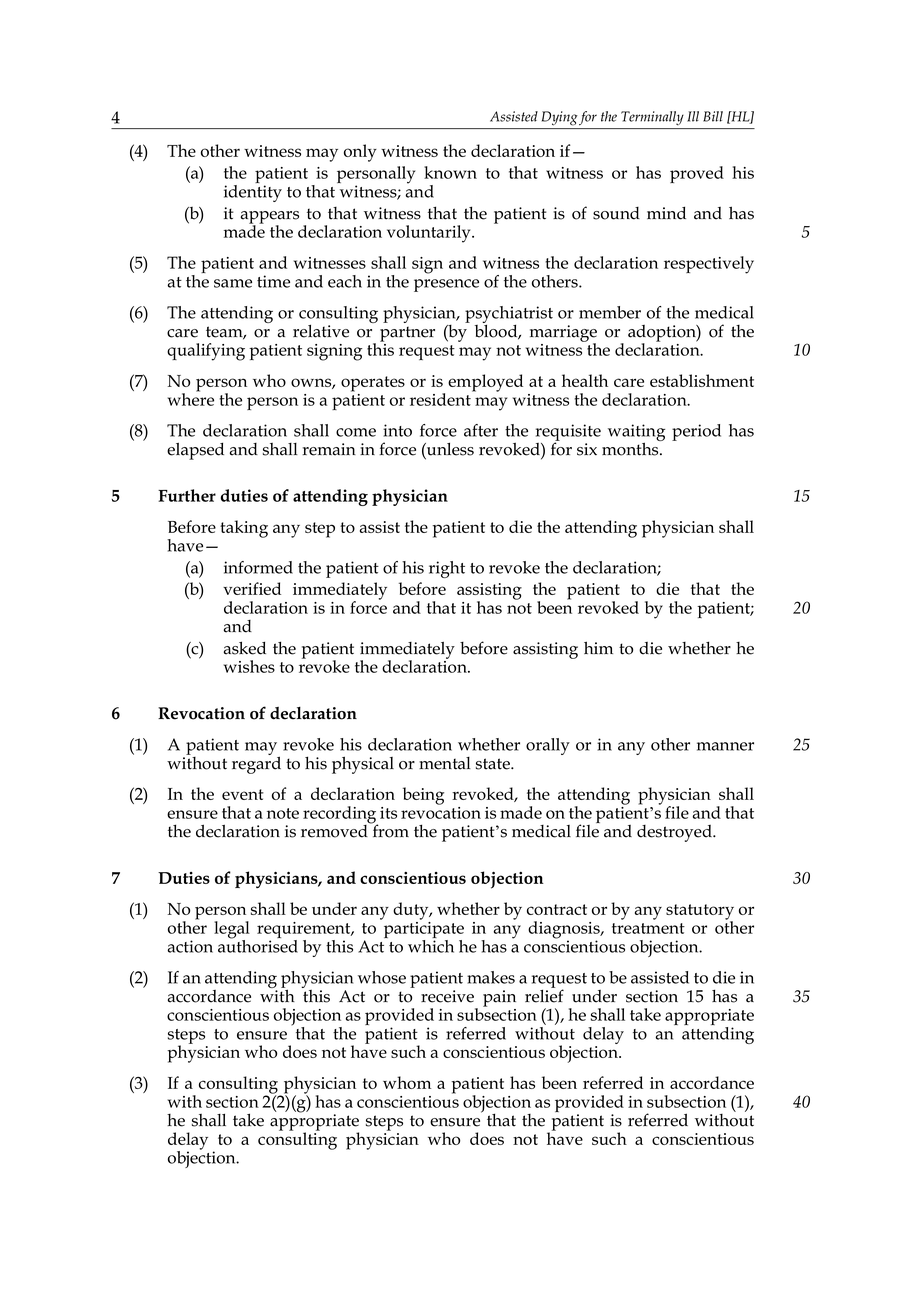 The height and width of the image is (1308, 924). I want to click on identity, so click(253, 192).
